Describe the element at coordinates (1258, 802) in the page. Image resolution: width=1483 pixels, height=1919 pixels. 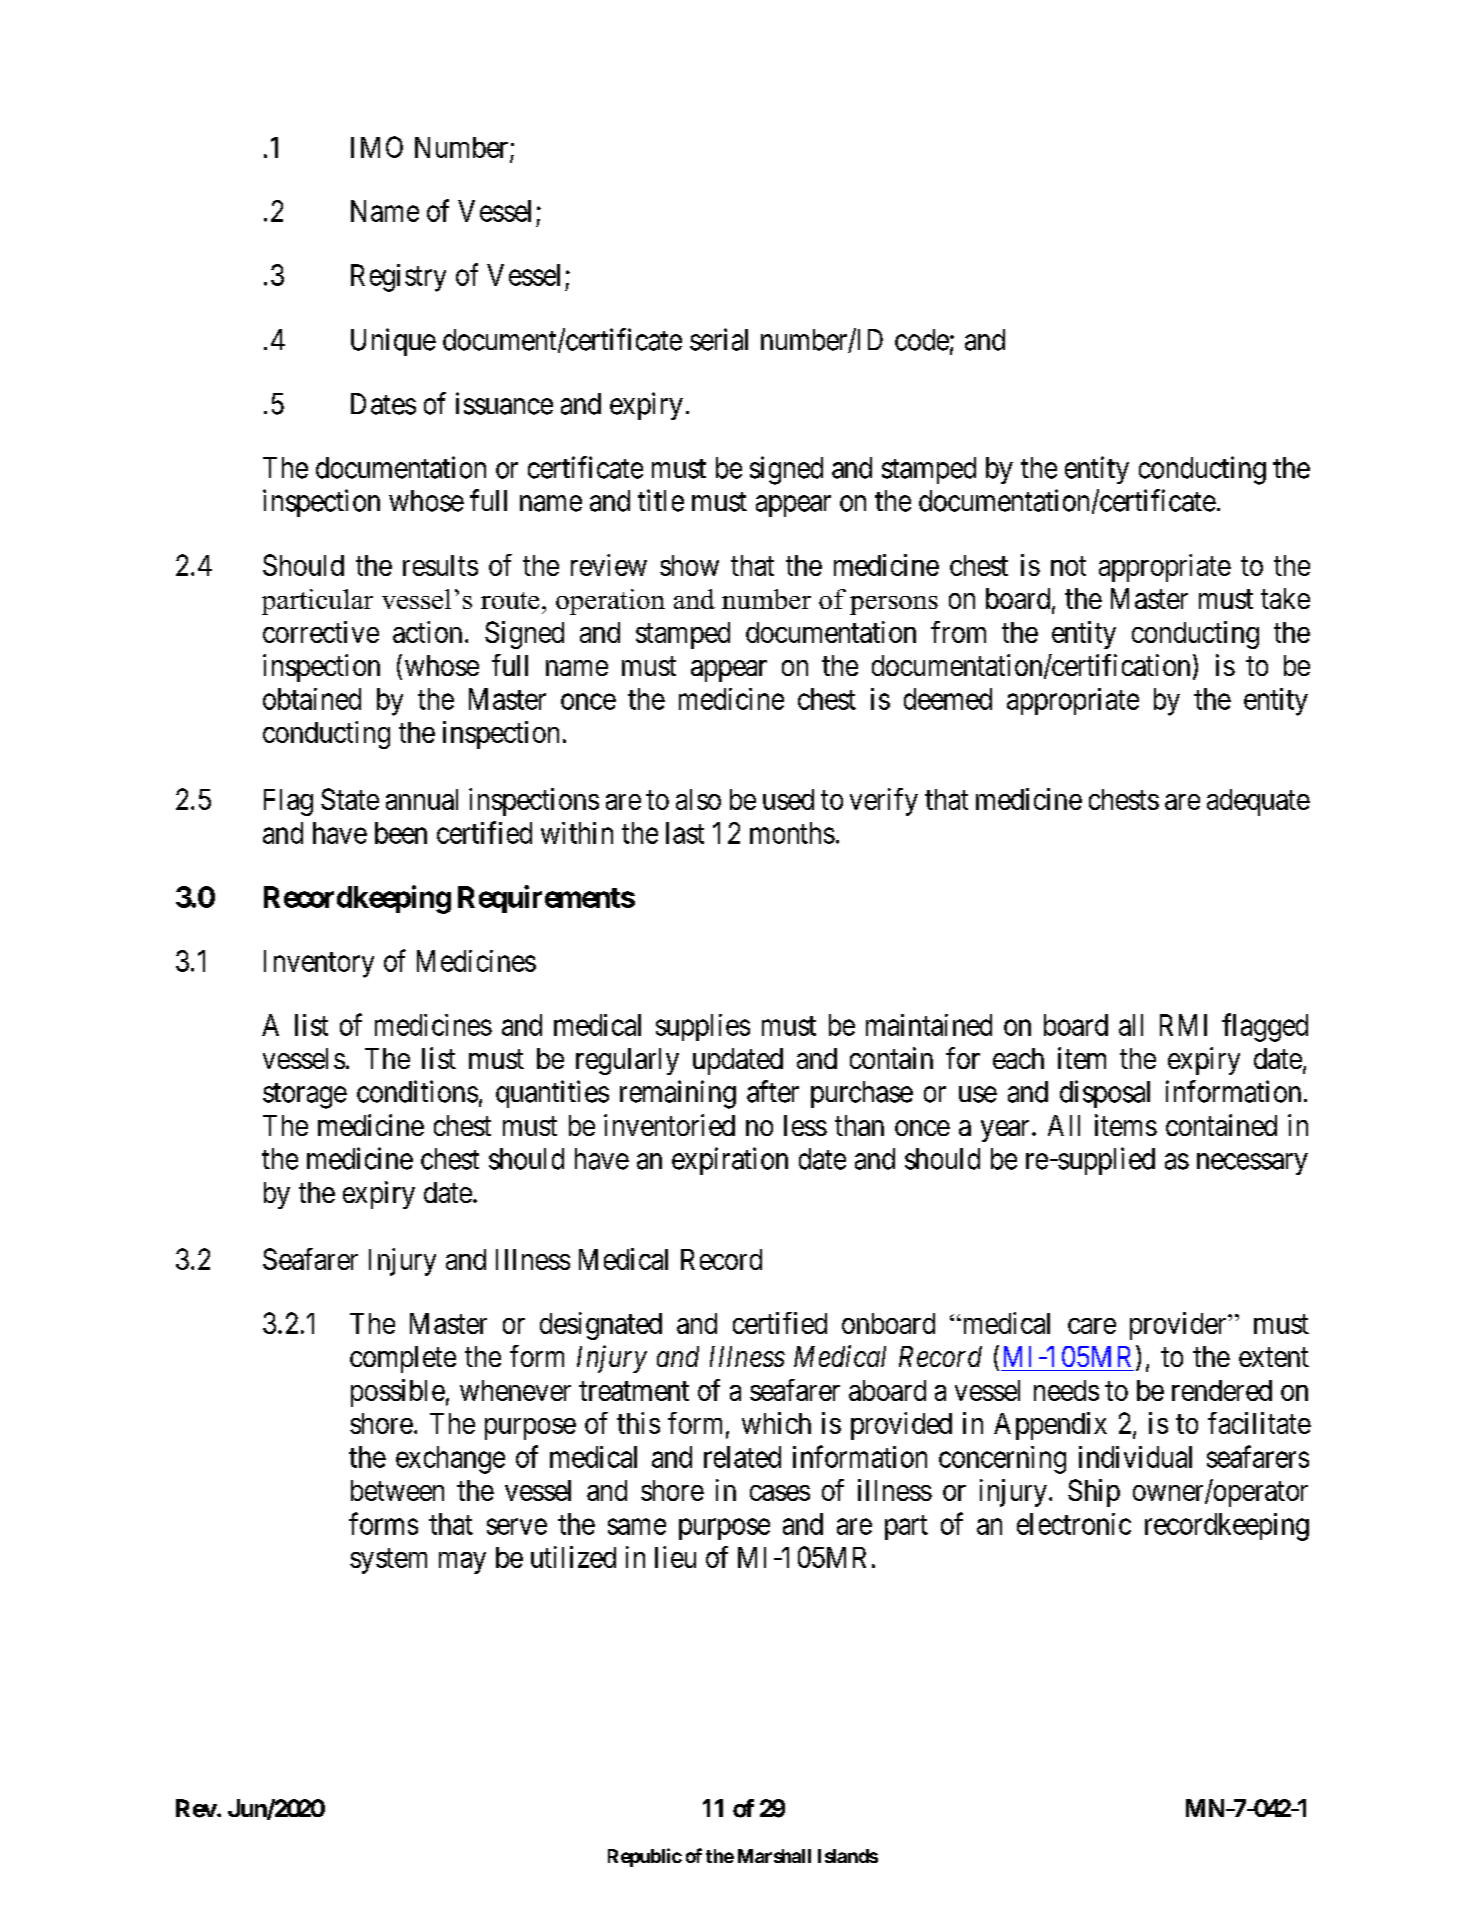
I see `adequate` at that location.
